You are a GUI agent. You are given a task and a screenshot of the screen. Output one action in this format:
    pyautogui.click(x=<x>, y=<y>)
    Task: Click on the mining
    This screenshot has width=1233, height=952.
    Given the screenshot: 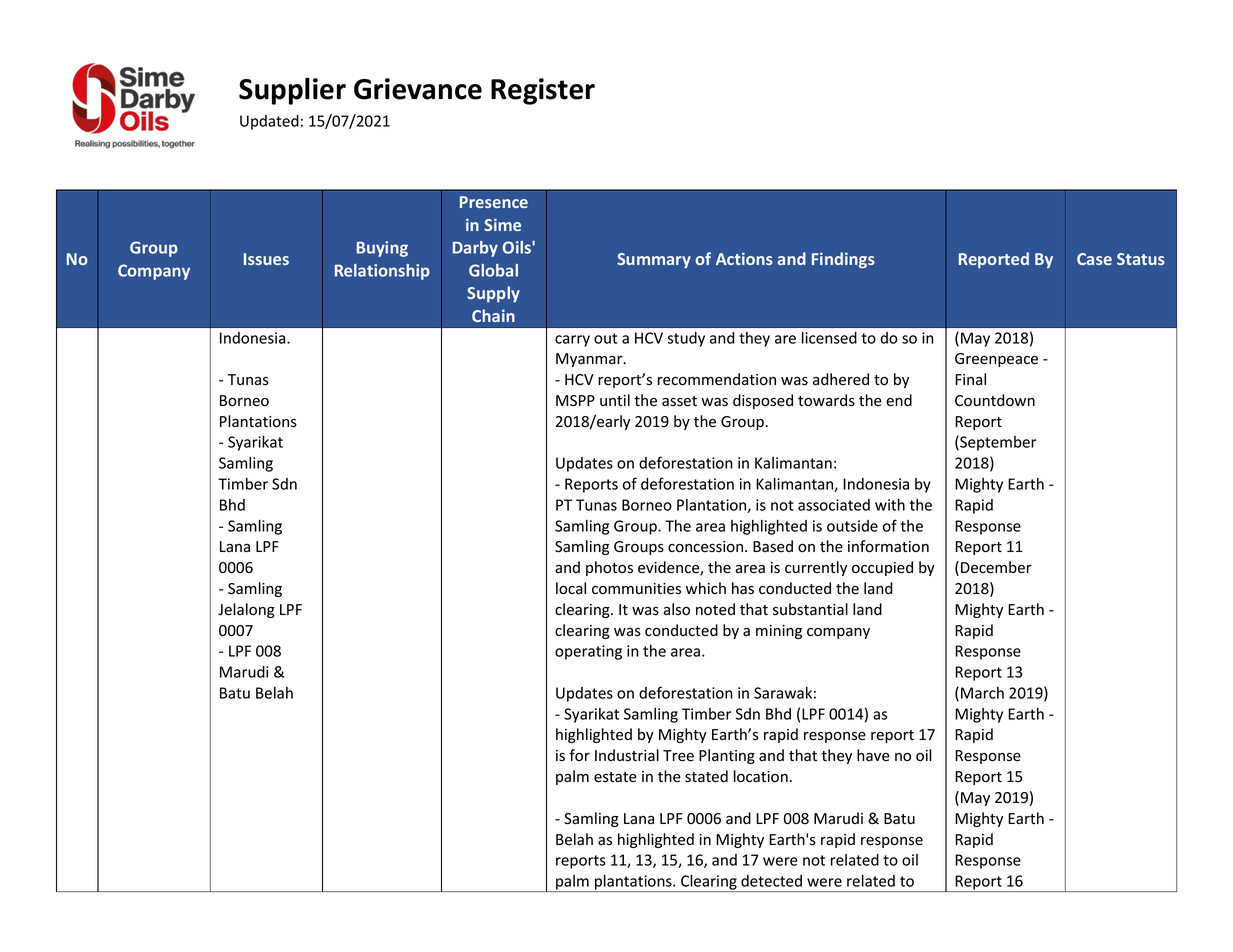 What is the action you would take?
    pyautogui.click(x=779, y=632)
